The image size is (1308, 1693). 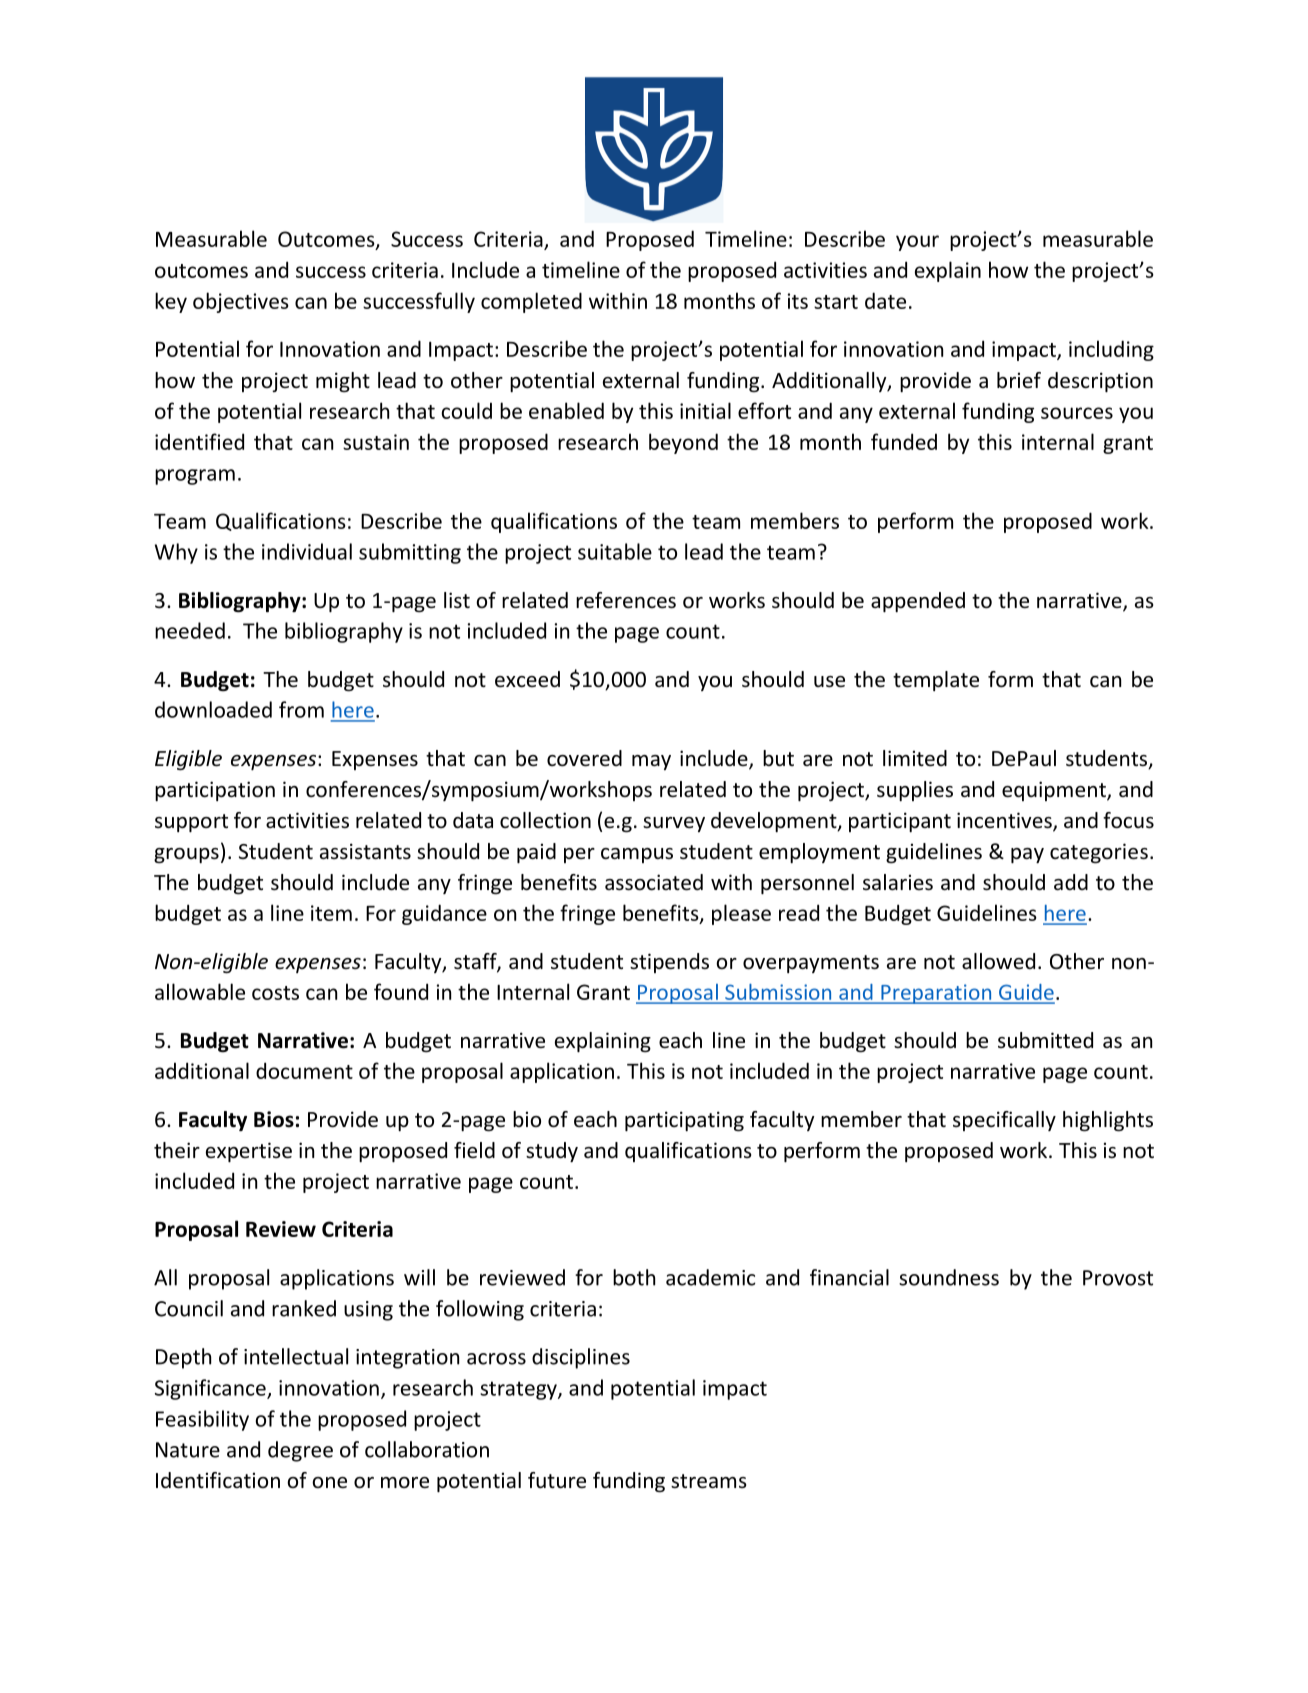 What do you see at coordinates (300, 1451) in the document?
I see `degree` at bounding box center [300, 1451].
